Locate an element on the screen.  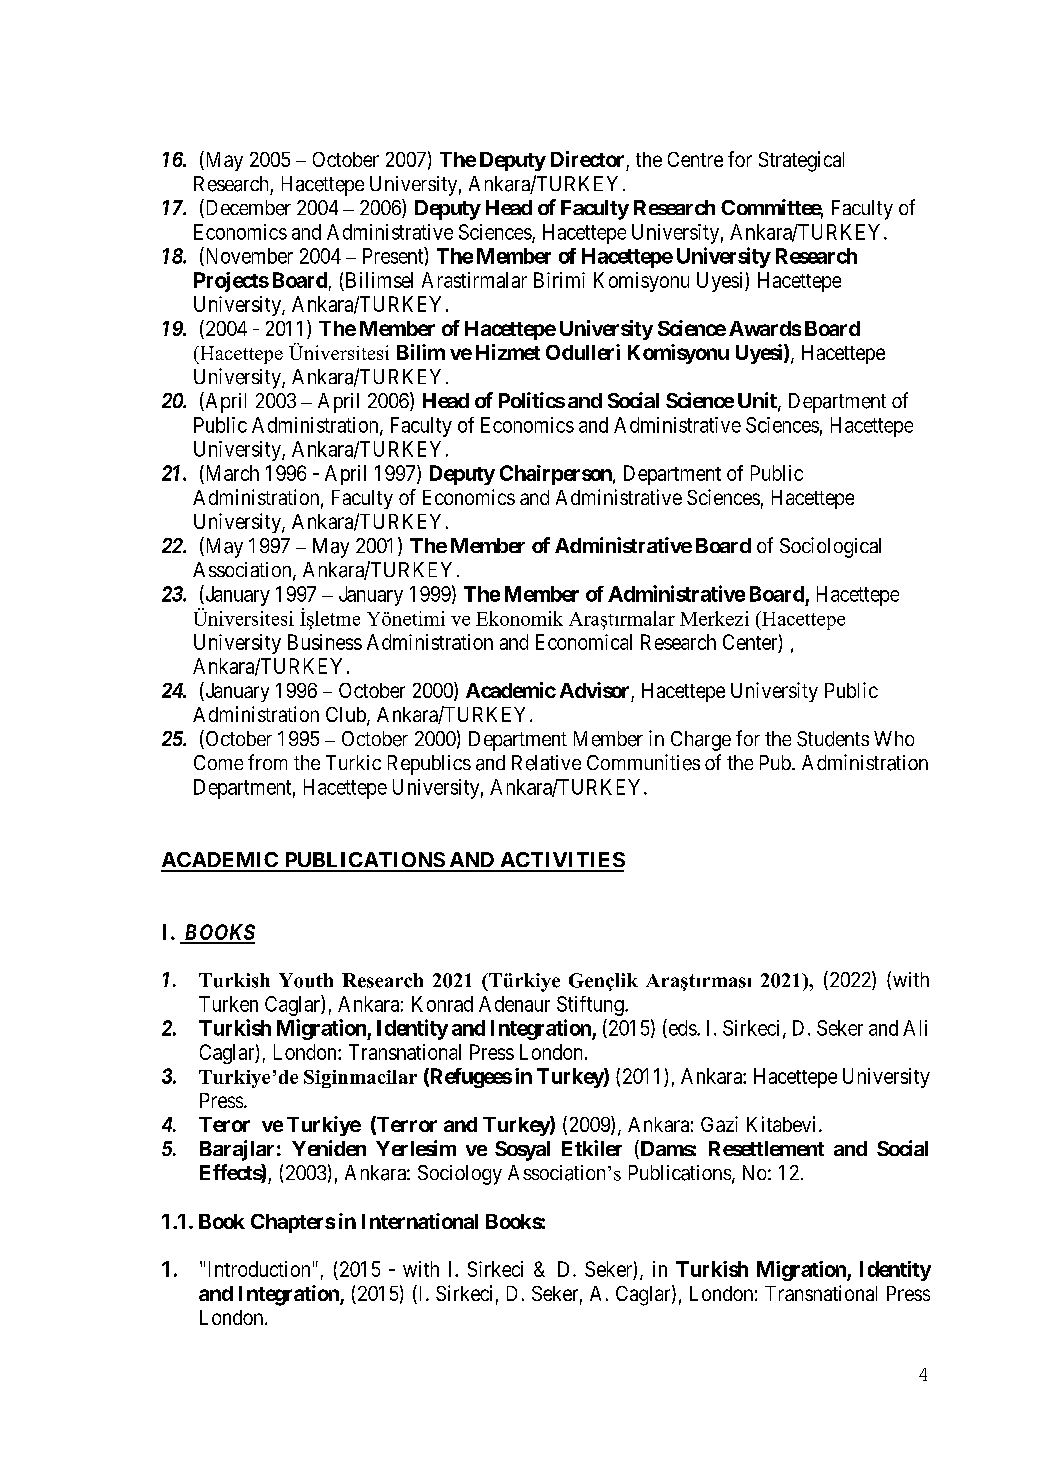
Youth is located at coordinates (306, 980).
